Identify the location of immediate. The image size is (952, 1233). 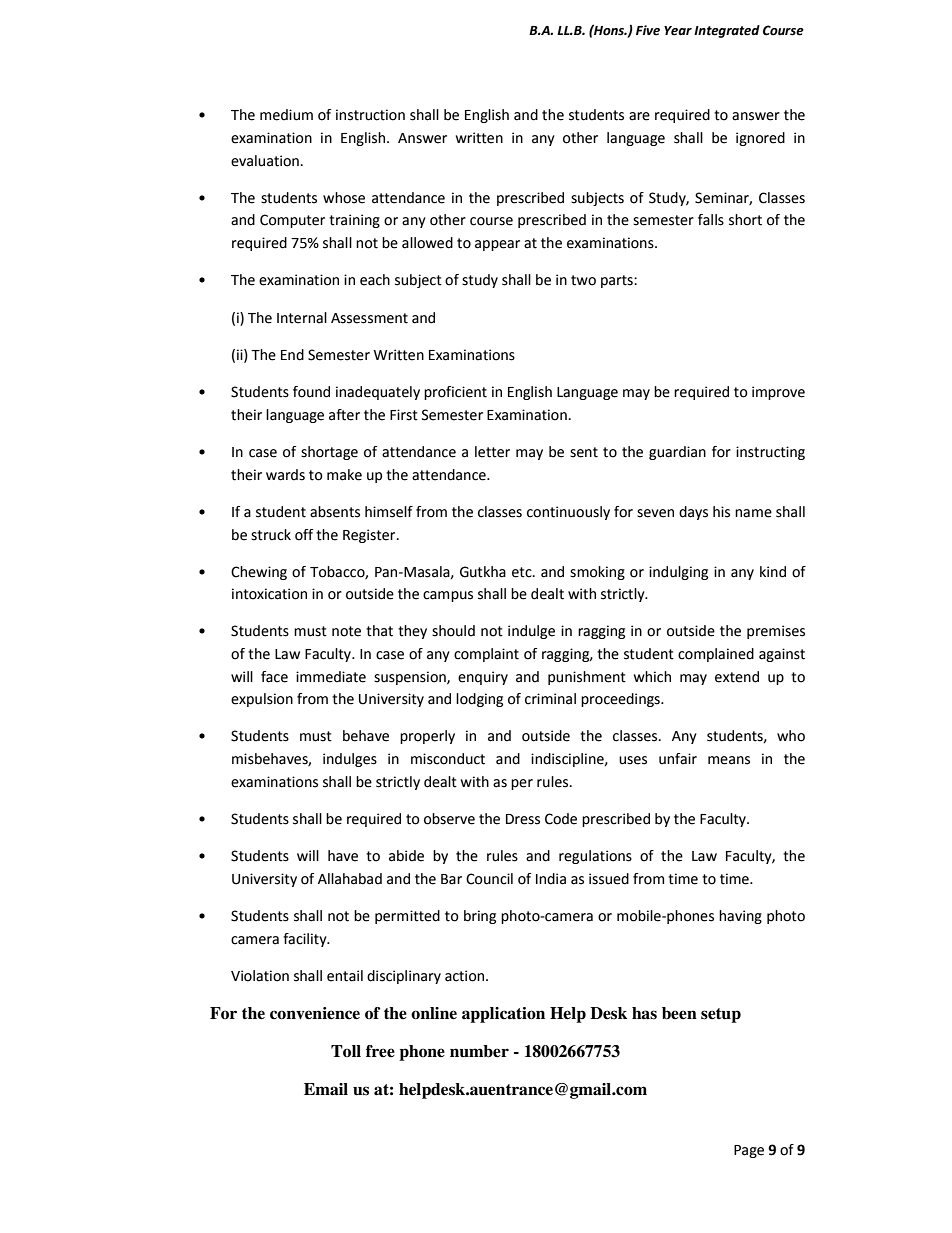
(331, 677).
